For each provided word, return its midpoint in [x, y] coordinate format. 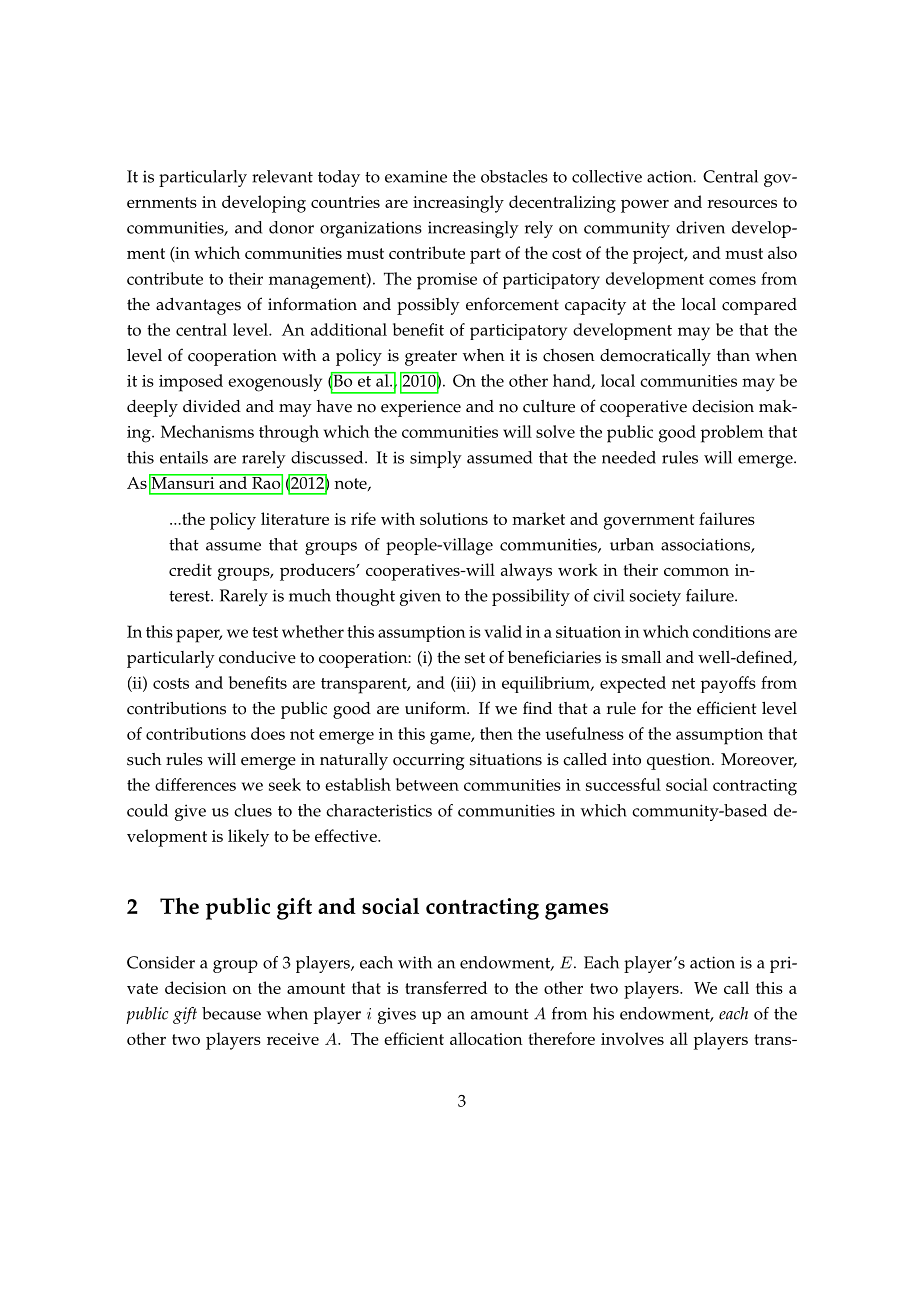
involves [632, 1038]
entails [184, 457]
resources [742, 204]
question [680, 761]
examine [416, 176]
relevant [282, 176]
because [231, 1013]
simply [436, 459]
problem [732, 434]
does [268, 733]
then [496, 733]
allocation [486, 1038]
